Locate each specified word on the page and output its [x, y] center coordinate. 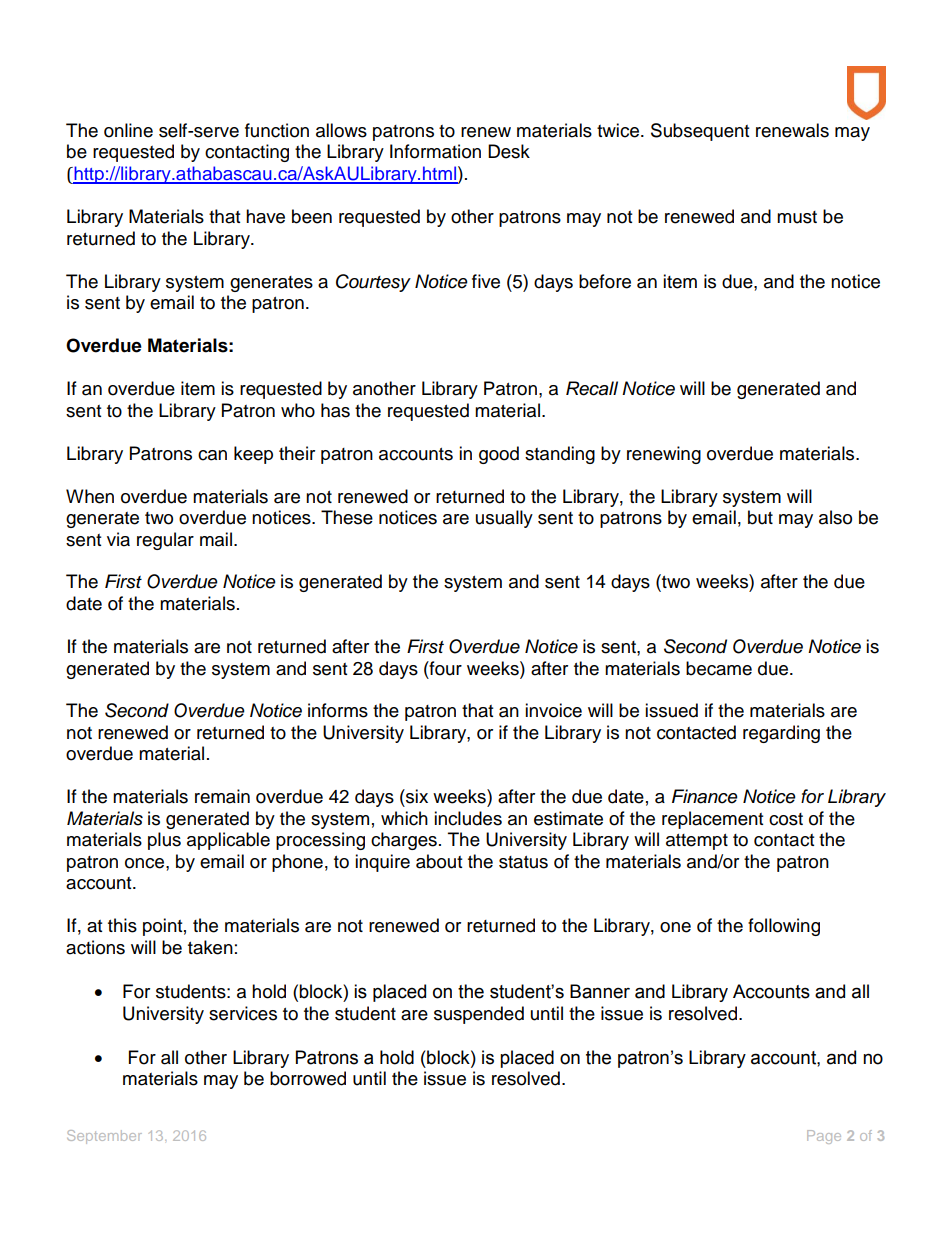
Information [435, 151]
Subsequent [700, 132]
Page [824, 1137]
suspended [479, 1015]
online [128, 130]
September [104, 1137]
